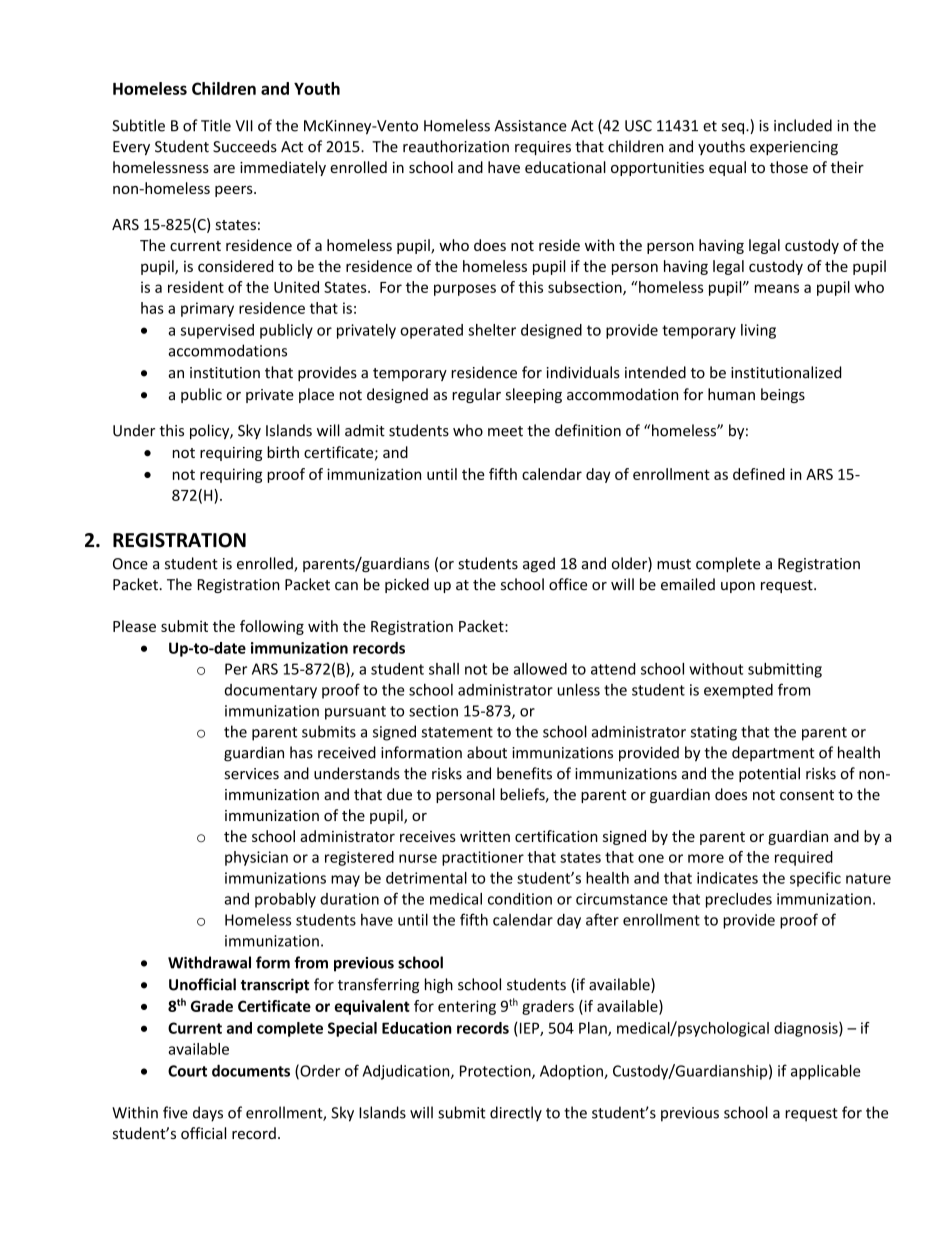 This screenshot has width=952, height=1233. I want to click on required, so click(804, 858).
